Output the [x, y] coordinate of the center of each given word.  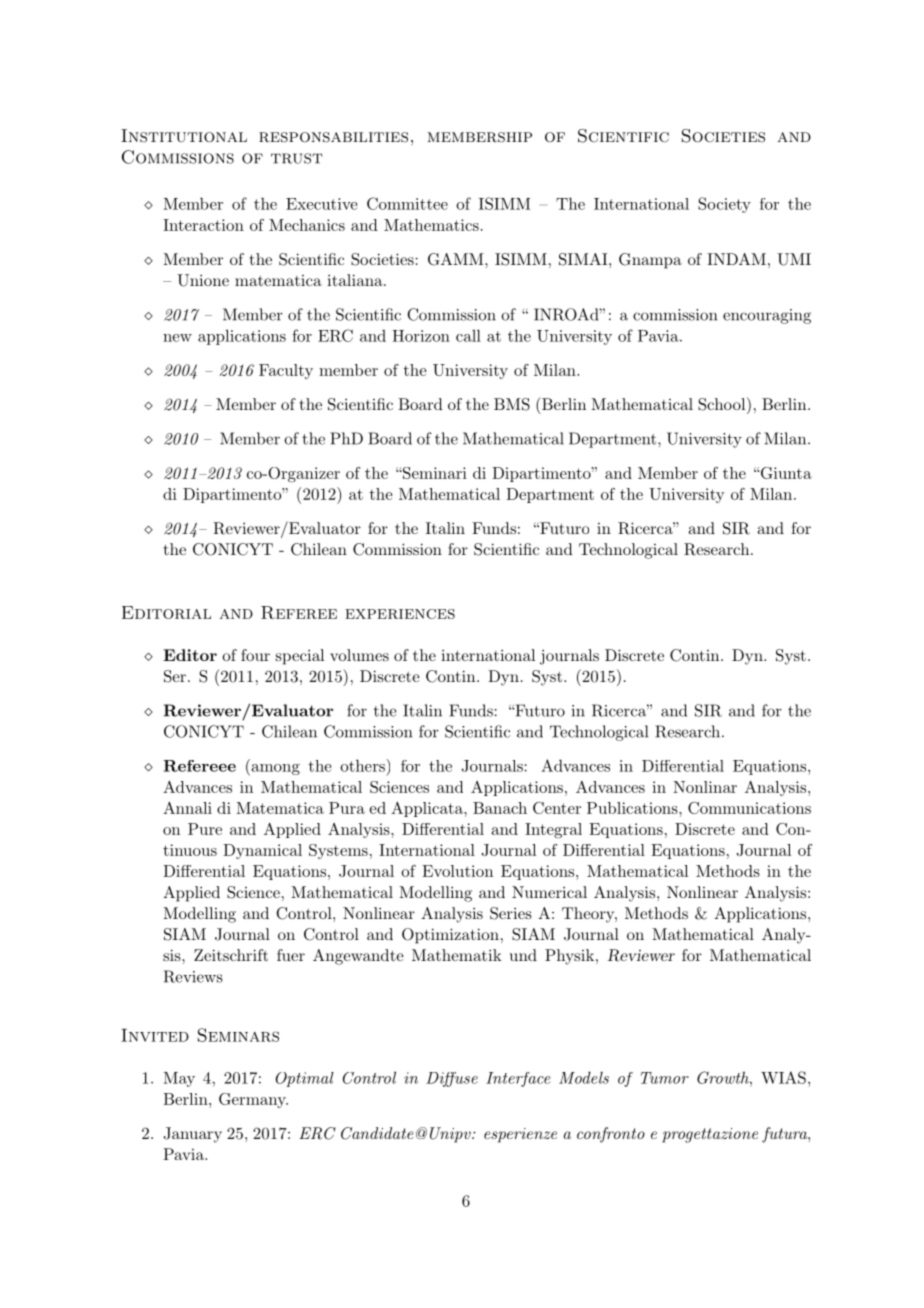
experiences [400, 614]
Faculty [286, 371]
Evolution [457, 871]
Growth [724, 1077]
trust [297, 158]
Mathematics [431, 225]
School [721, 404]
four [255, 655]
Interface [518, 1079]
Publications [632, 808]
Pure [205, 829]
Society [724, 205]
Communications [749, 808]
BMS [512, 404]
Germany [253, 1100]
